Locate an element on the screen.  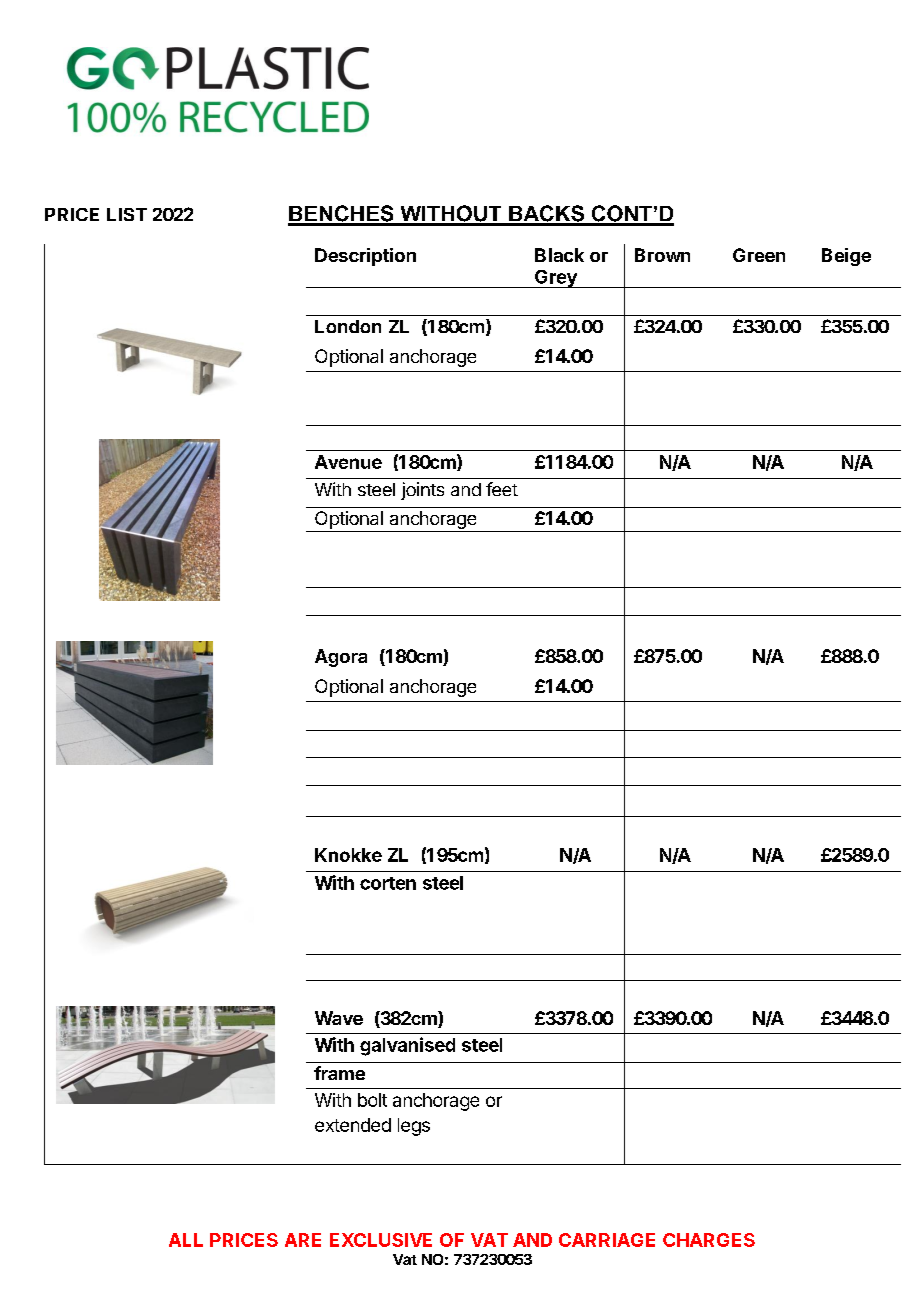
CHARGES is located at coordinates (709, 1240).
